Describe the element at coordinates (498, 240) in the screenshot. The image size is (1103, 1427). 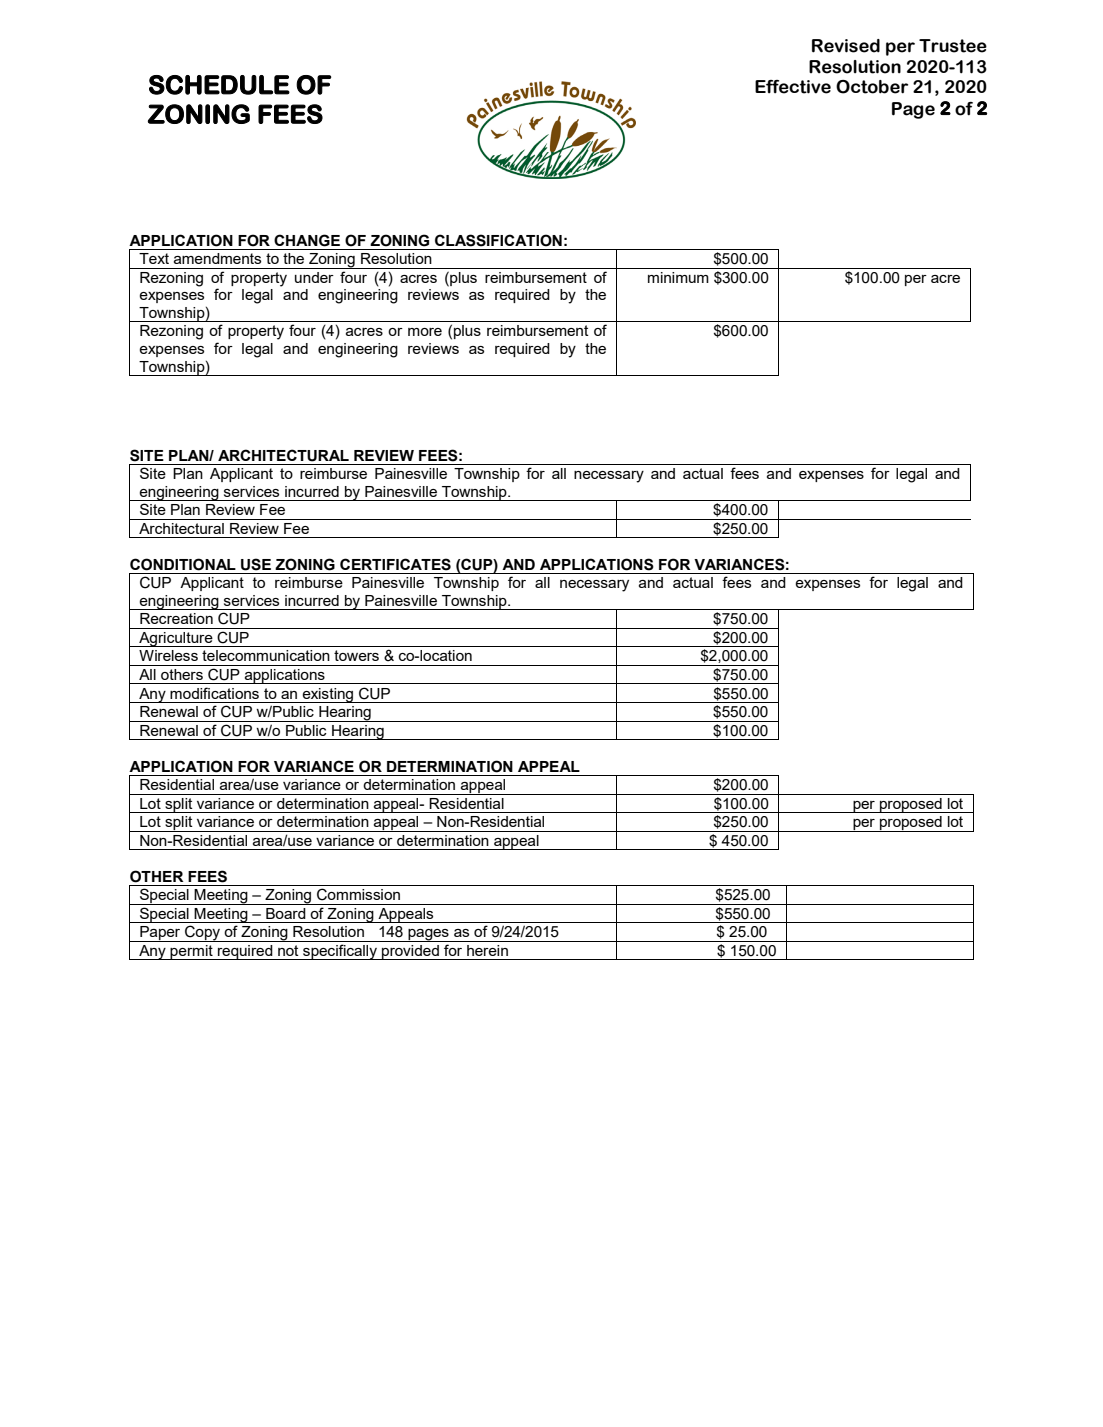
I see `CLASSIFICATION` at that location.
